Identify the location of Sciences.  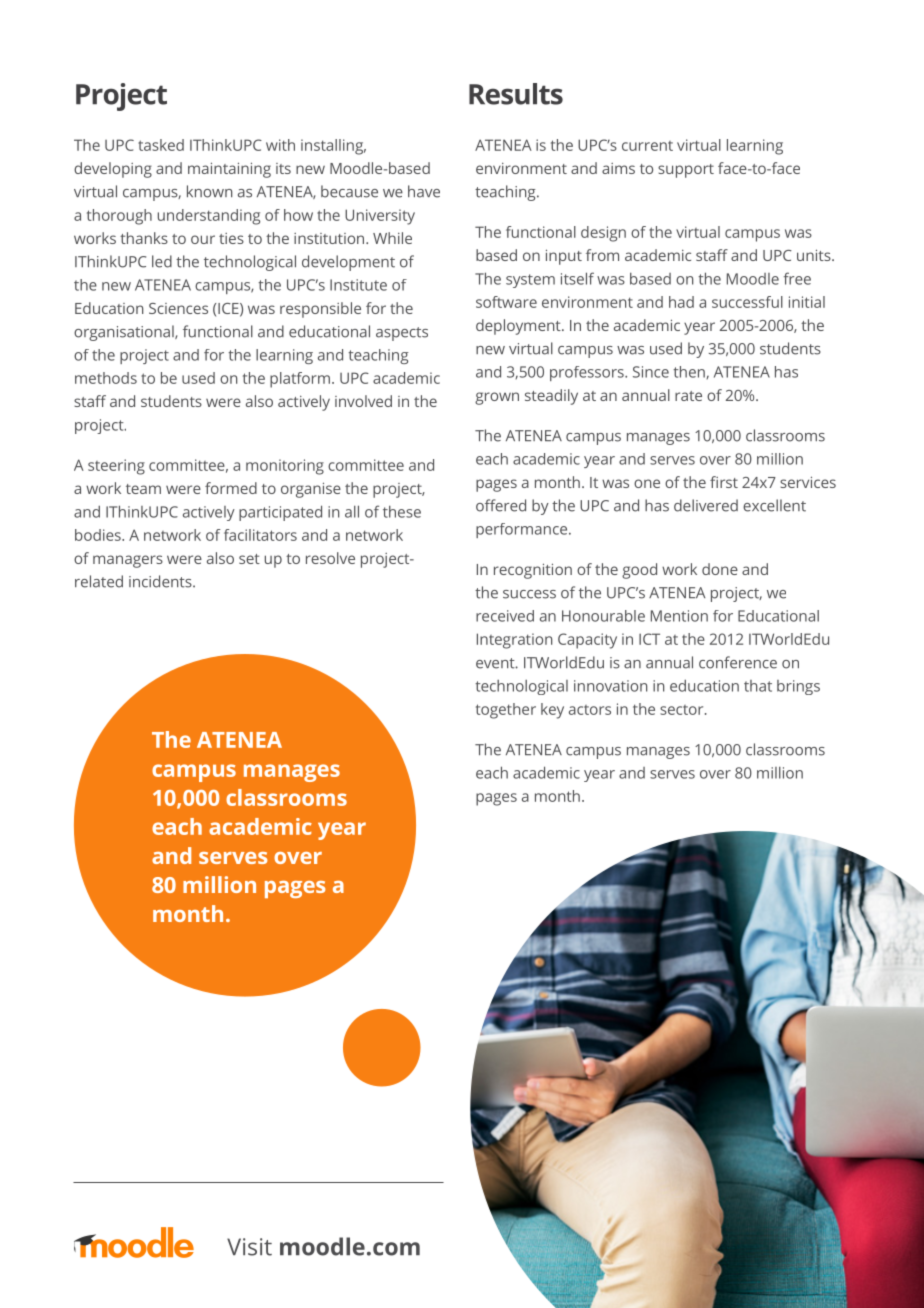
(178, 308).
